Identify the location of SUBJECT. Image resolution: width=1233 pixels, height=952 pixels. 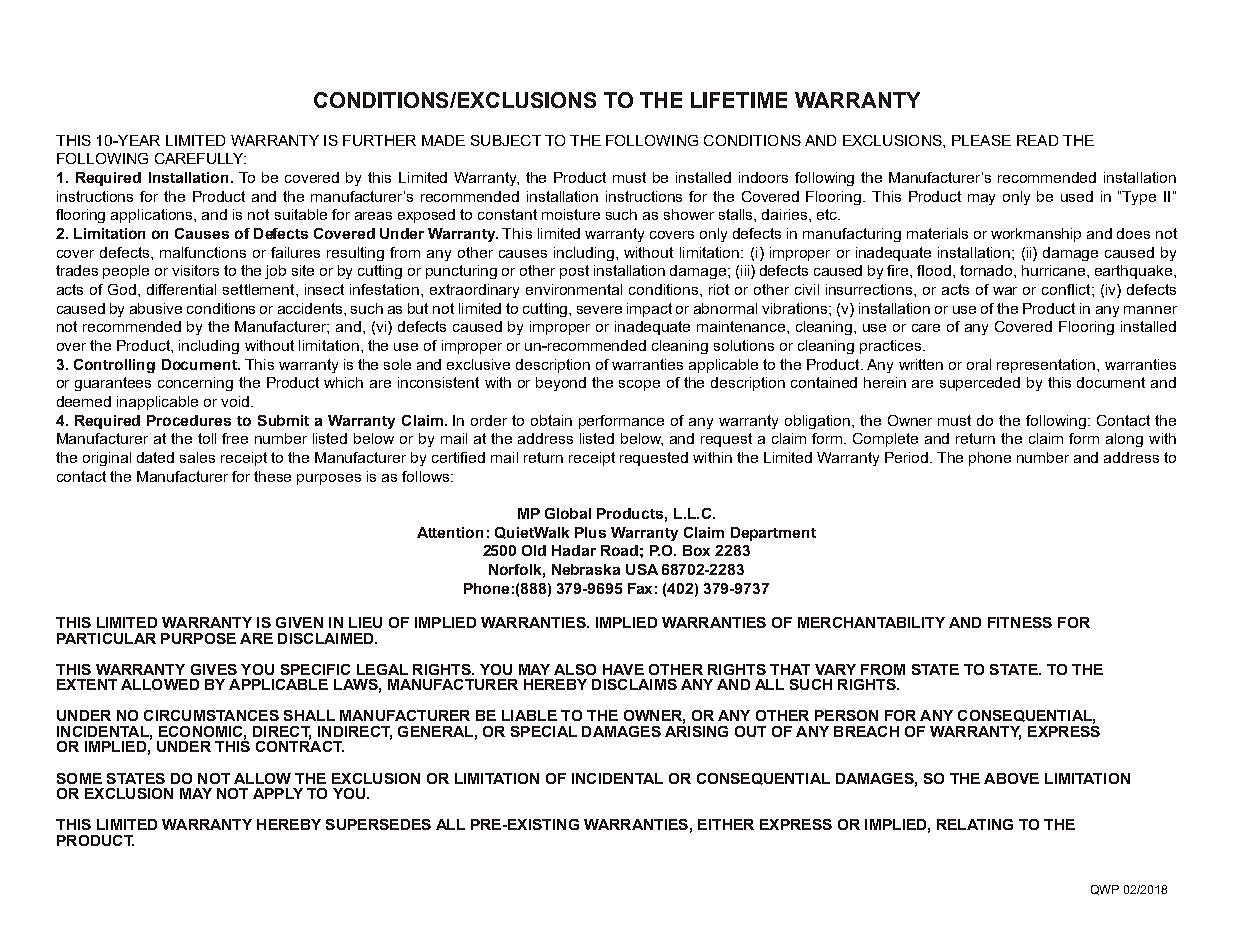
(506, 140).
